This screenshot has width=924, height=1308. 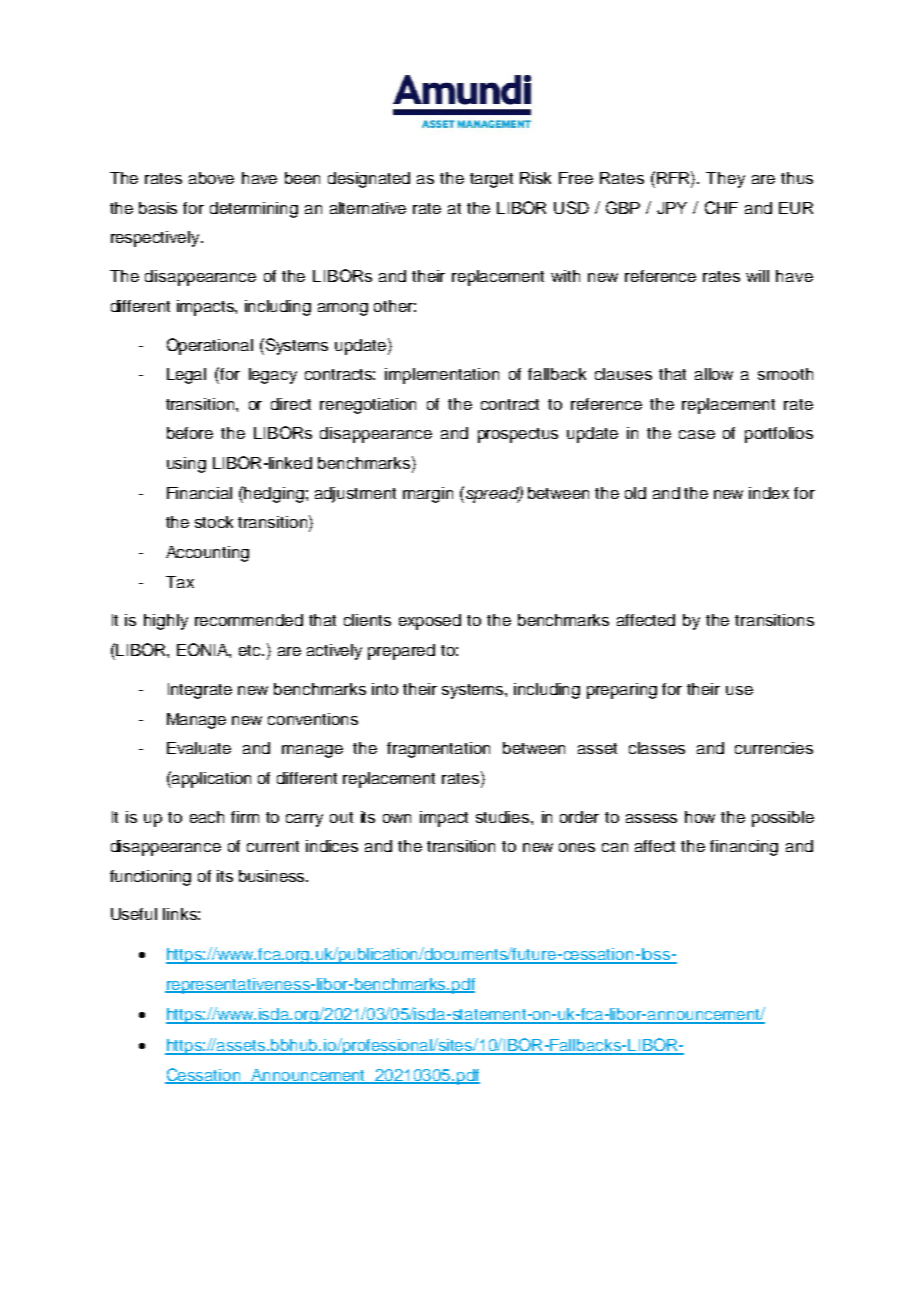 What do you see at coordinates (774, 748) in the screenshot?
I see `currencies` at bounding box center [774, 748].
